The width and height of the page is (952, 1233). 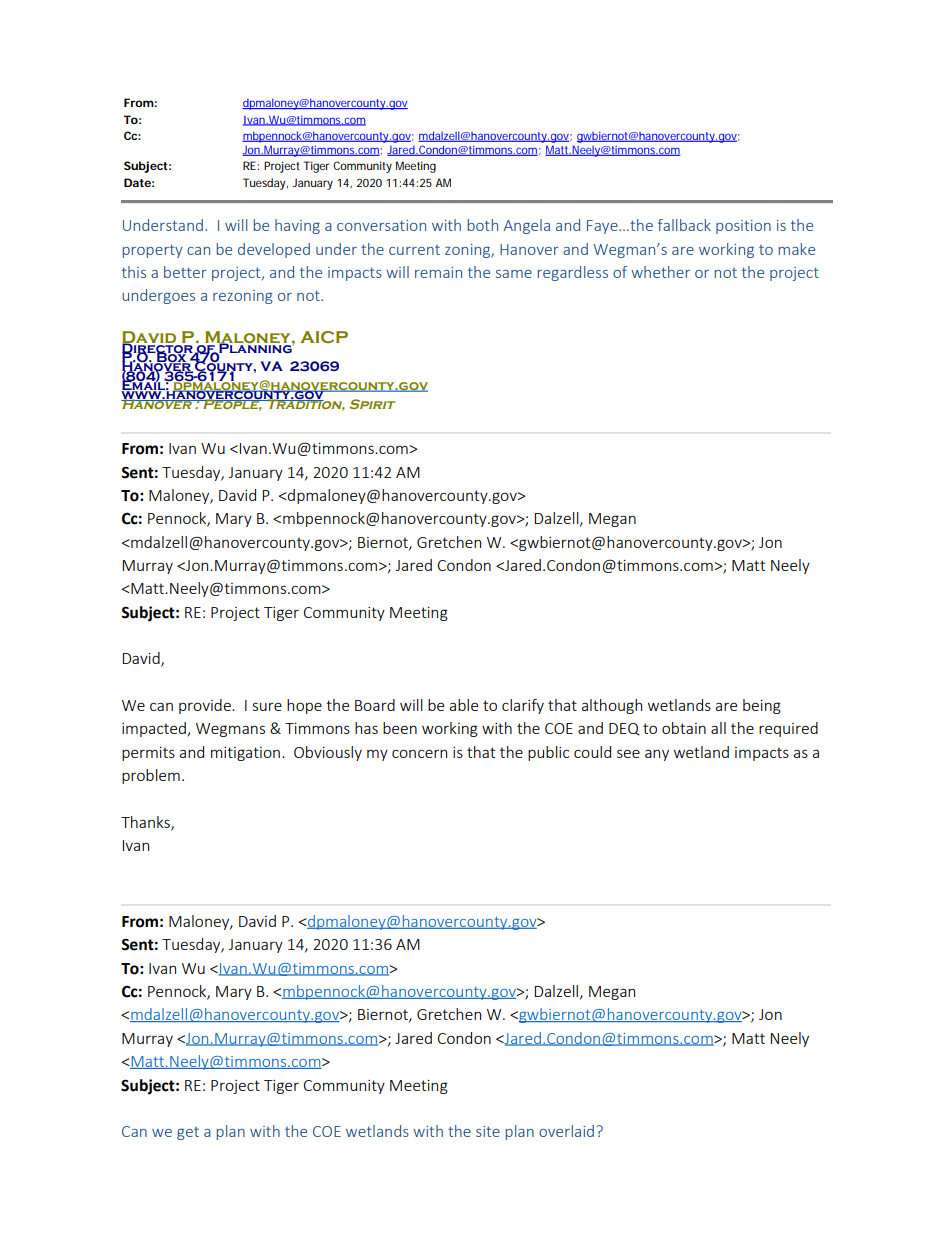 I want to click on site, so click(x=488, y=1131).
